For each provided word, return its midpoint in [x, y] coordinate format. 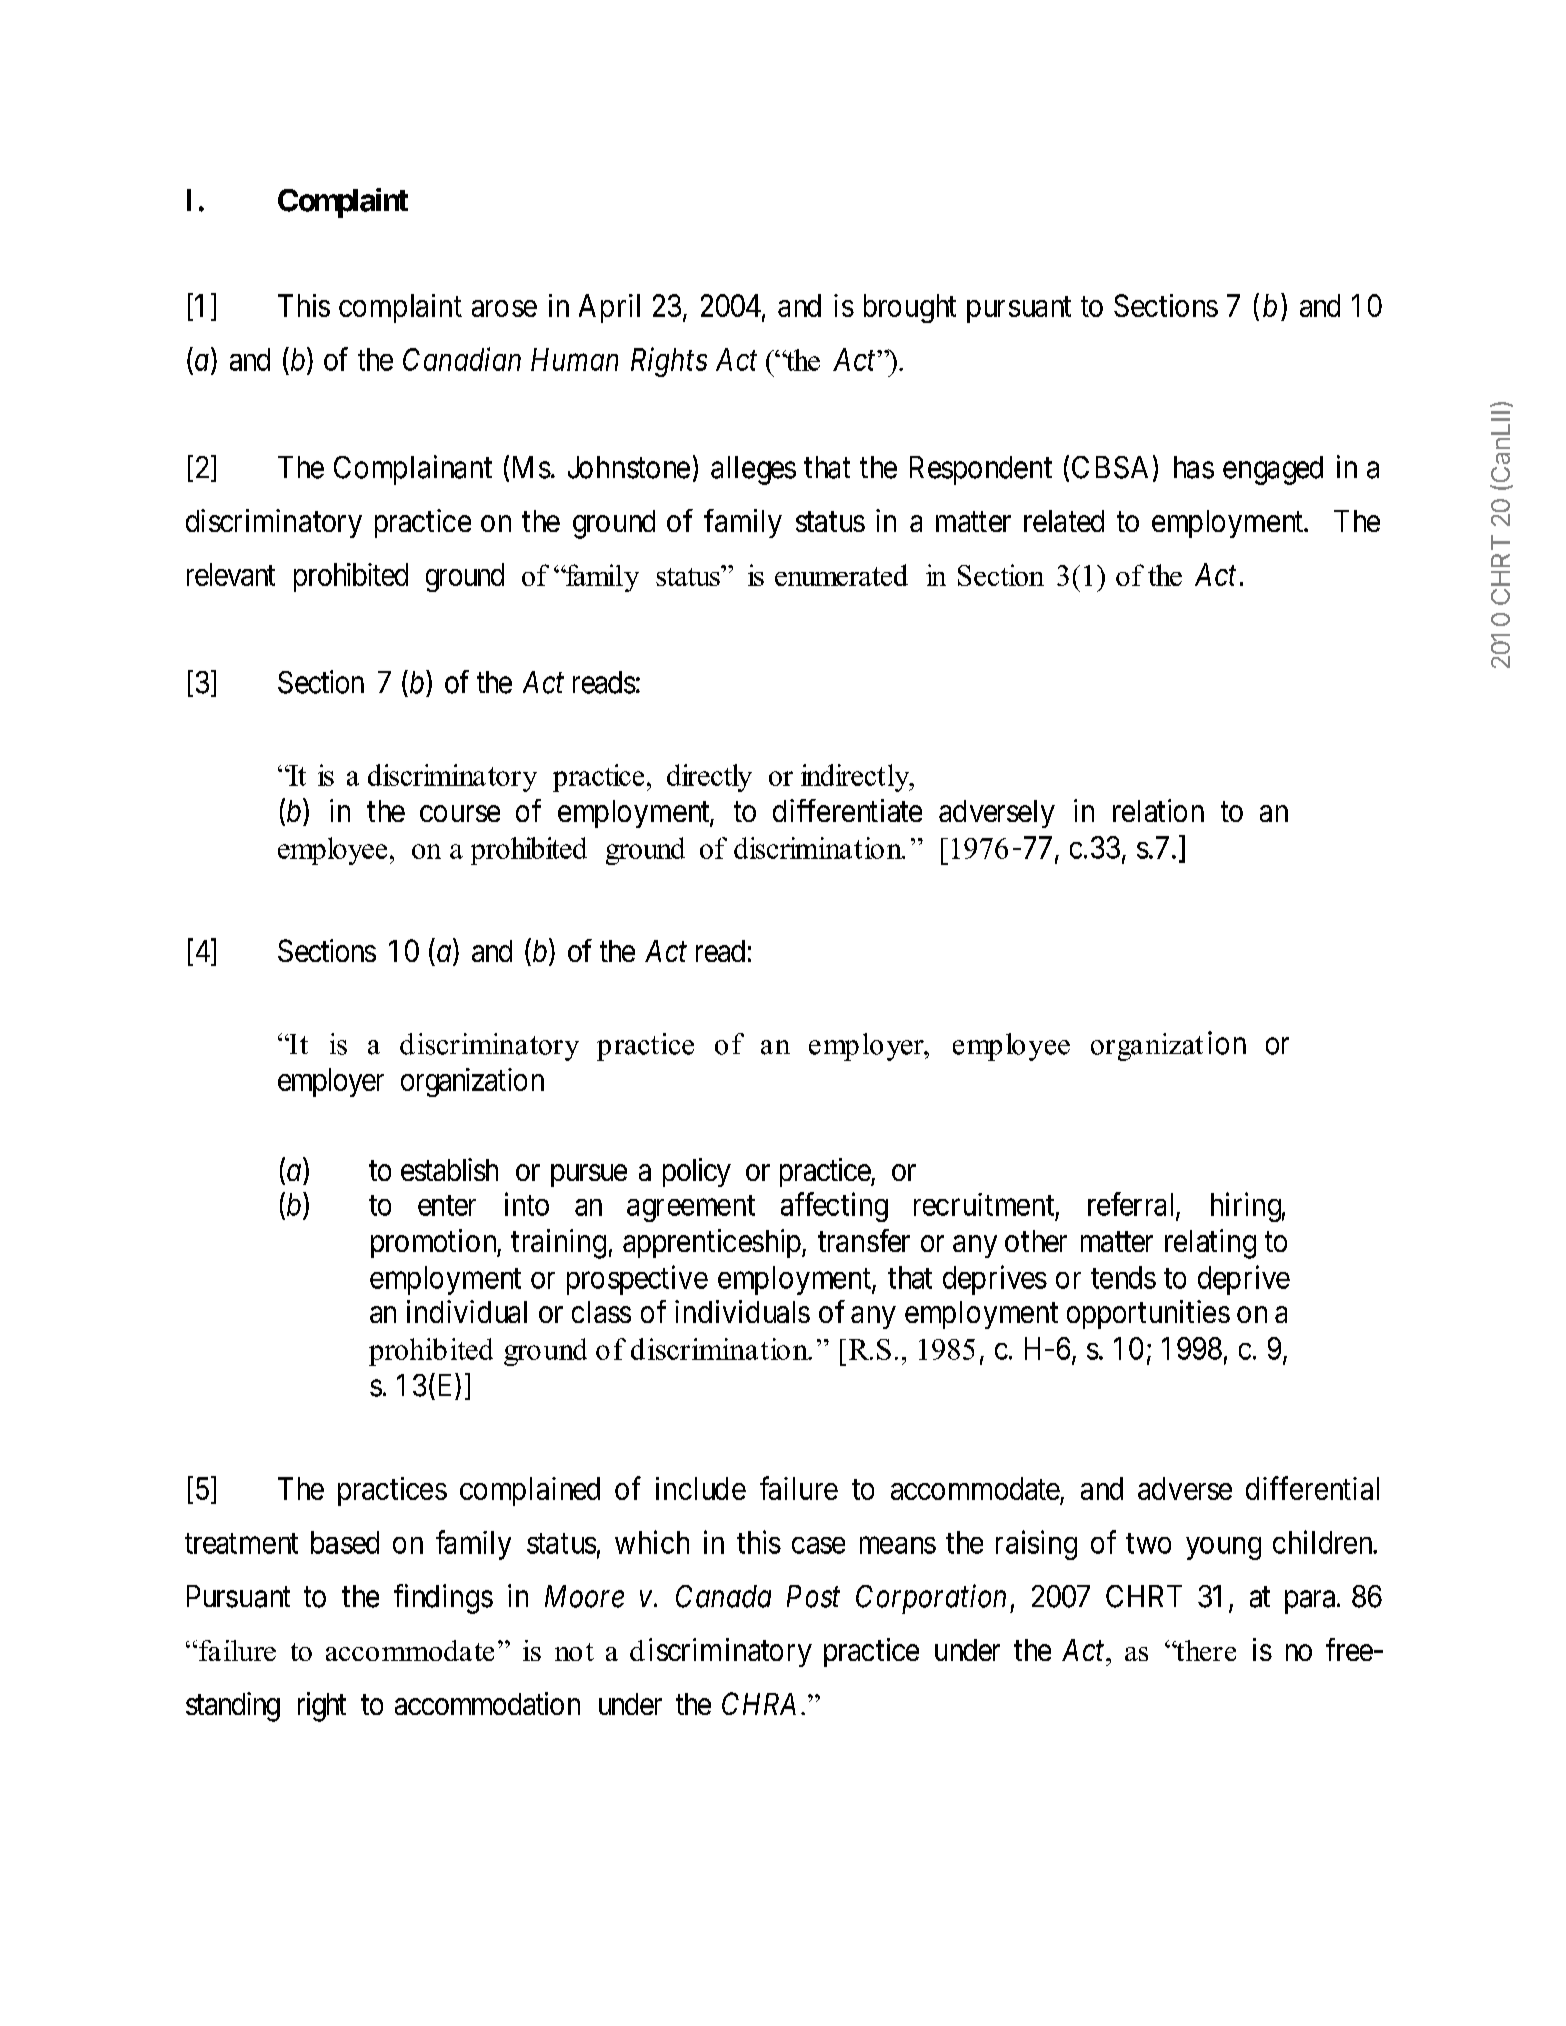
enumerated [841, 575]
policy [697, 1172]
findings [443, 1599]
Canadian [462, 359]
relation [1158, 810]
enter [447, 1205]
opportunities [1148, 1314]
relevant [231, 574]
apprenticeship [712, 1243]
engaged [1273, 470]
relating [1210, 1244]
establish [449, 1169]
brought [910, 308]
